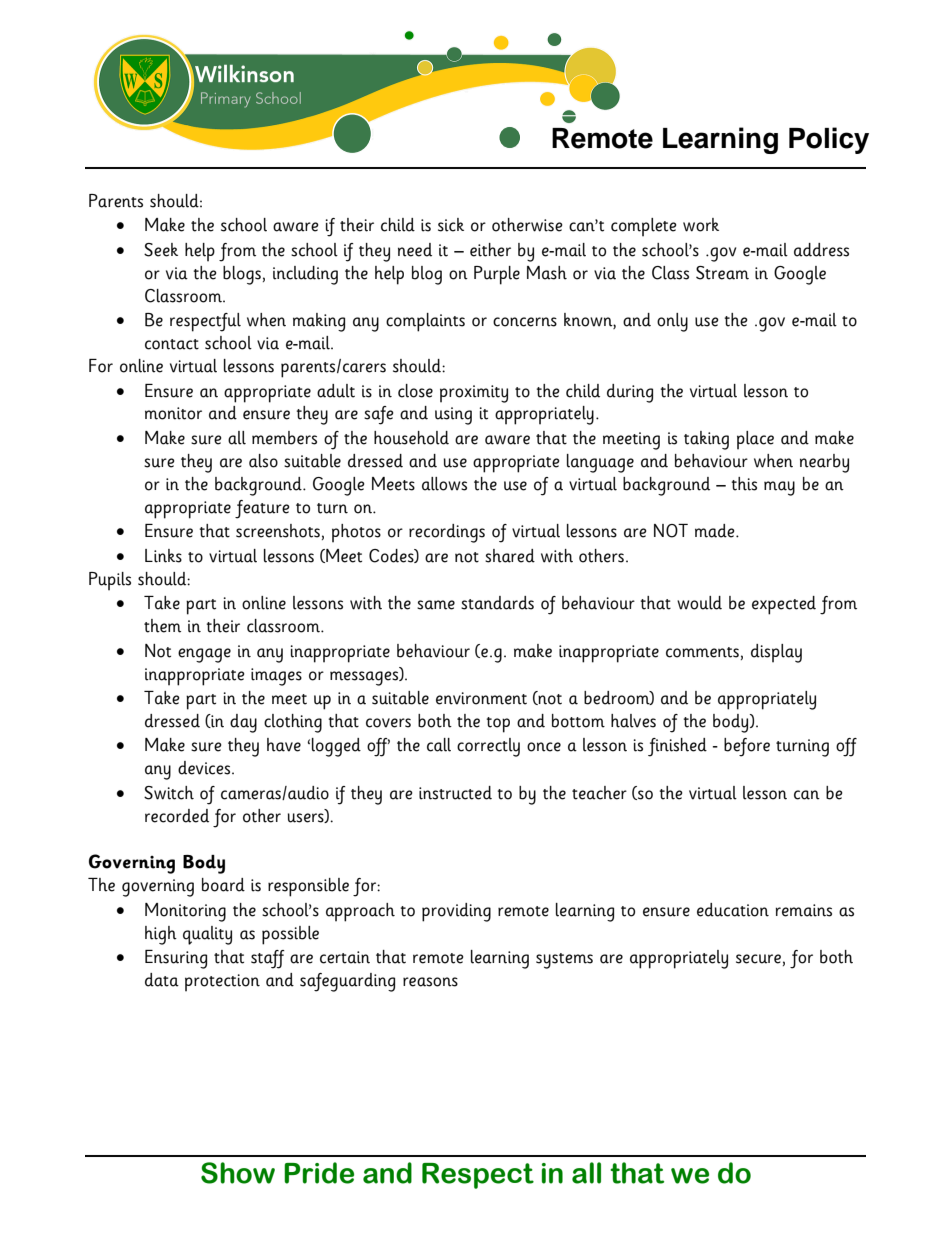 The width and height of the page is (952, 1233). I want to click on contact, so click(172, 344).
